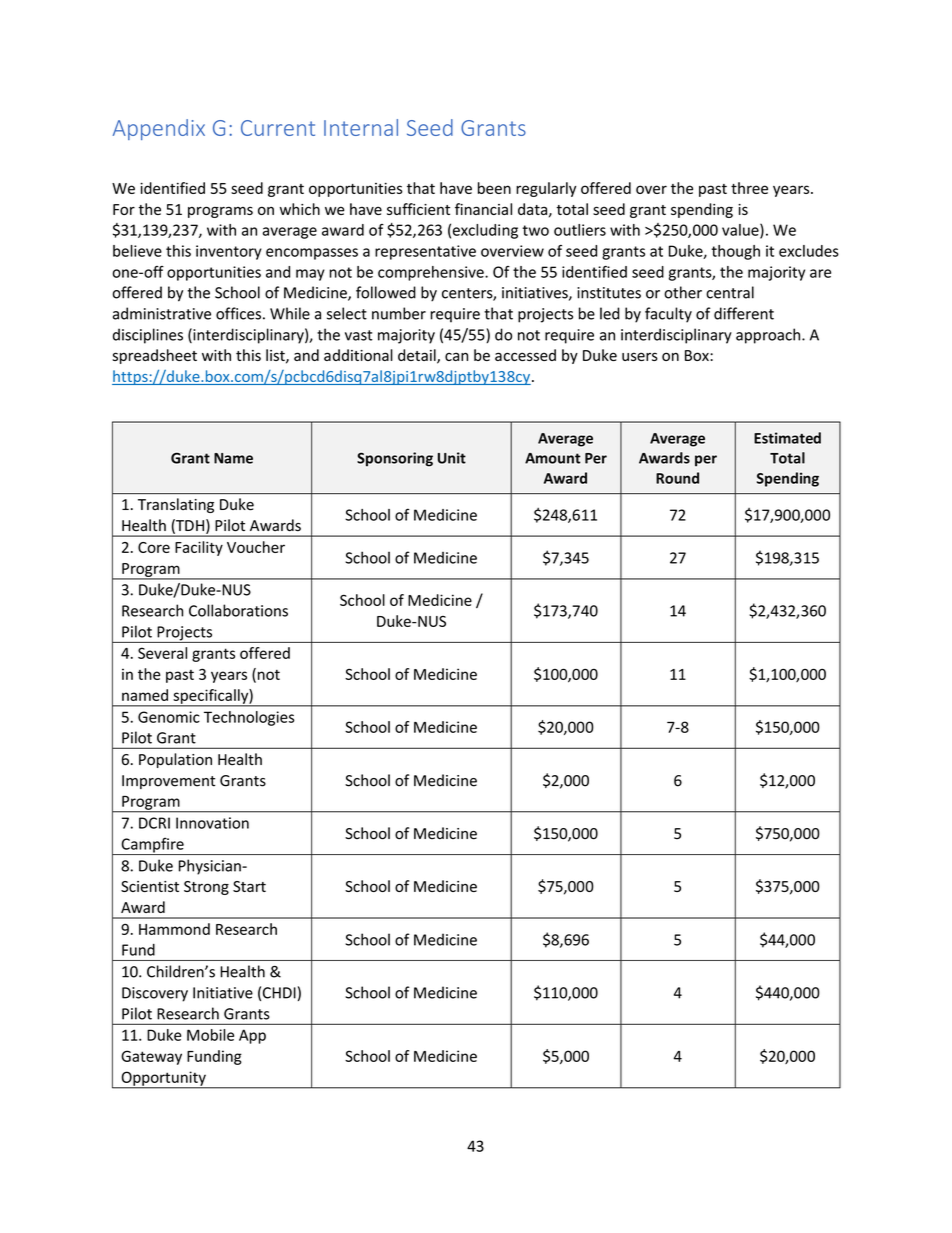  What do you see at coordinates (677, 478) in the image?
I see `Round` at bounding box center [677, 478].
